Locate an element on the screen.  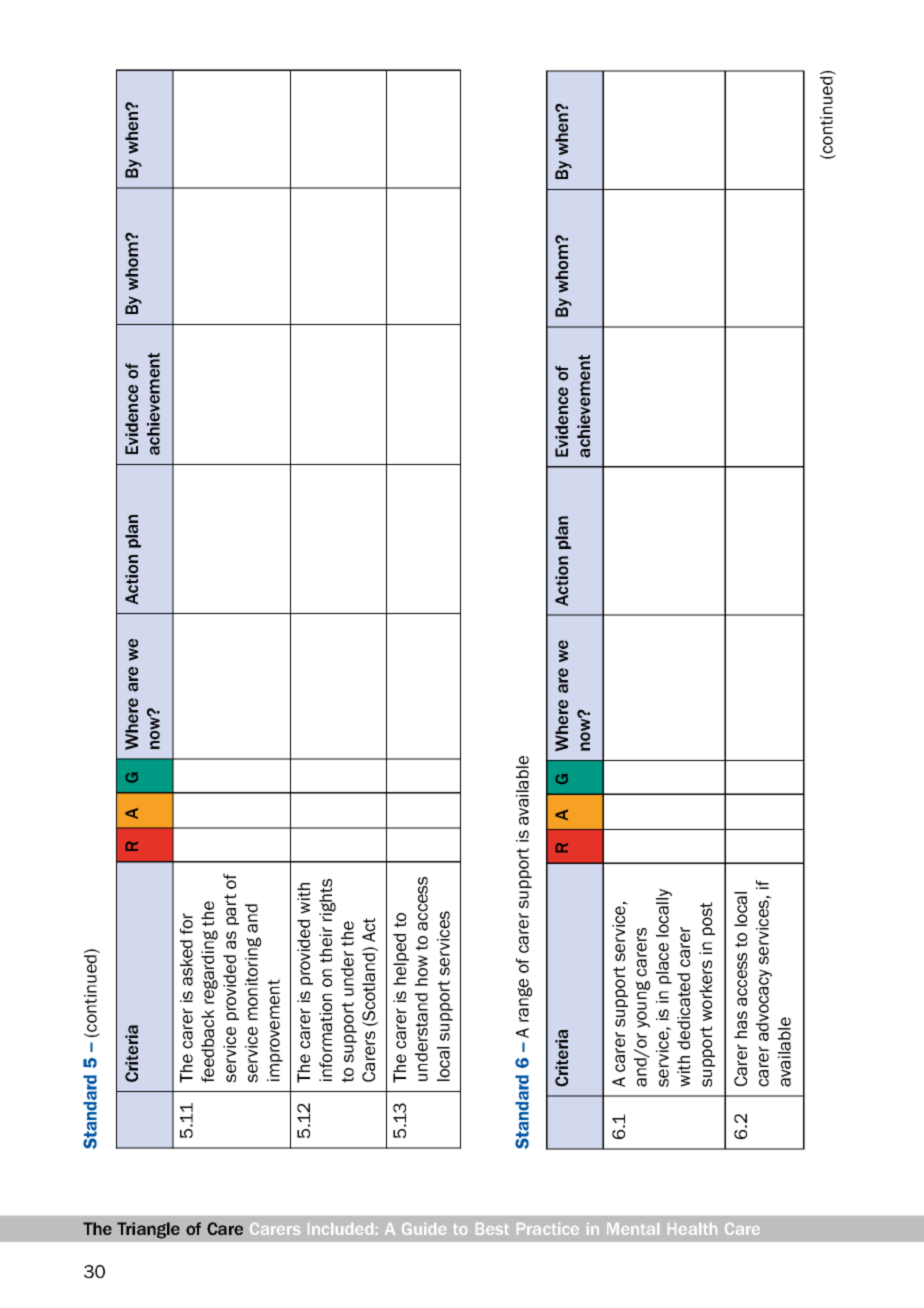
Triangle is located at coordinates (148, 1230).
